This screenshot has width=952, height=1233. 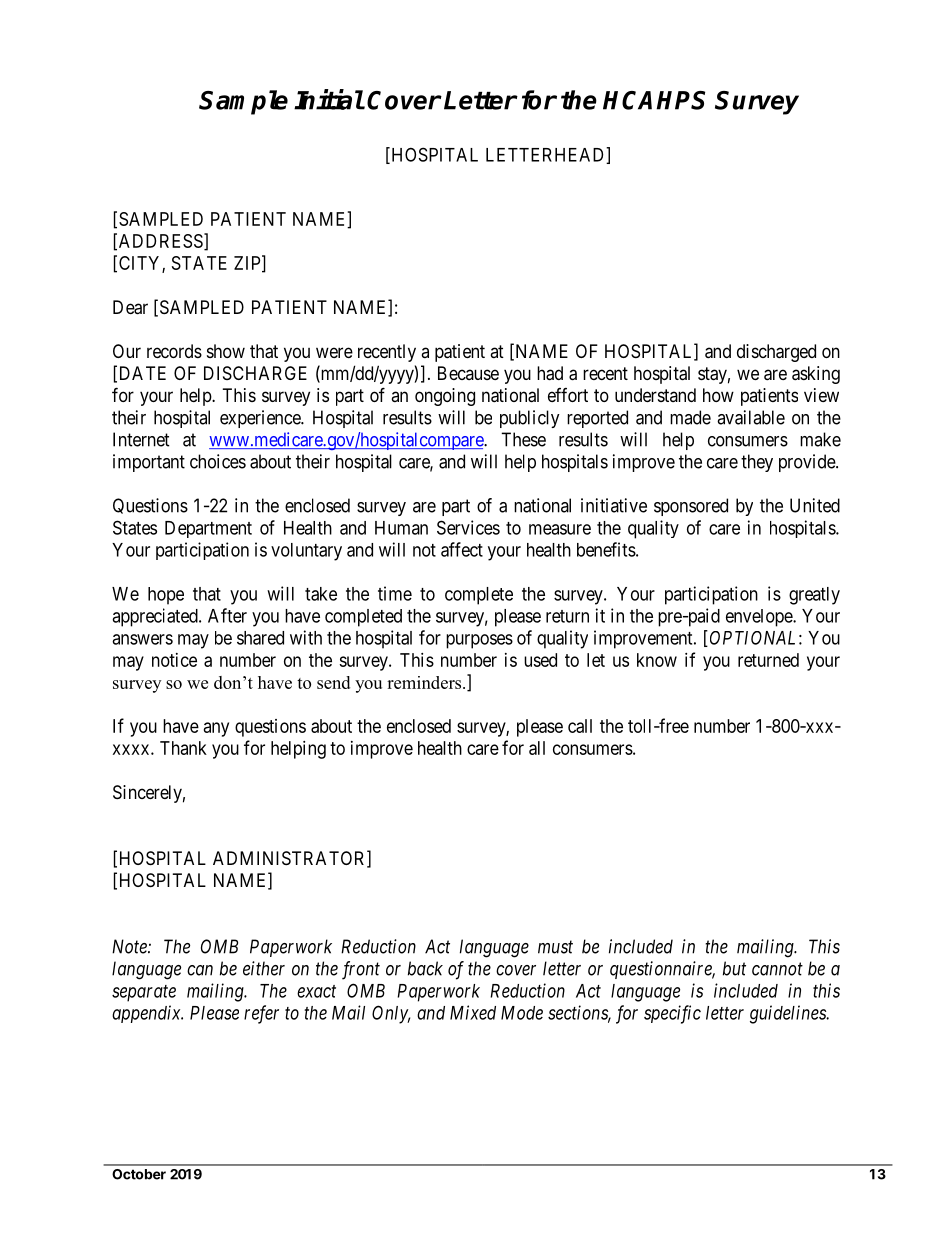 What do you see at coordinates (264, 968) in the screenshot?
I see `either` at bounding box center [264, 968].
